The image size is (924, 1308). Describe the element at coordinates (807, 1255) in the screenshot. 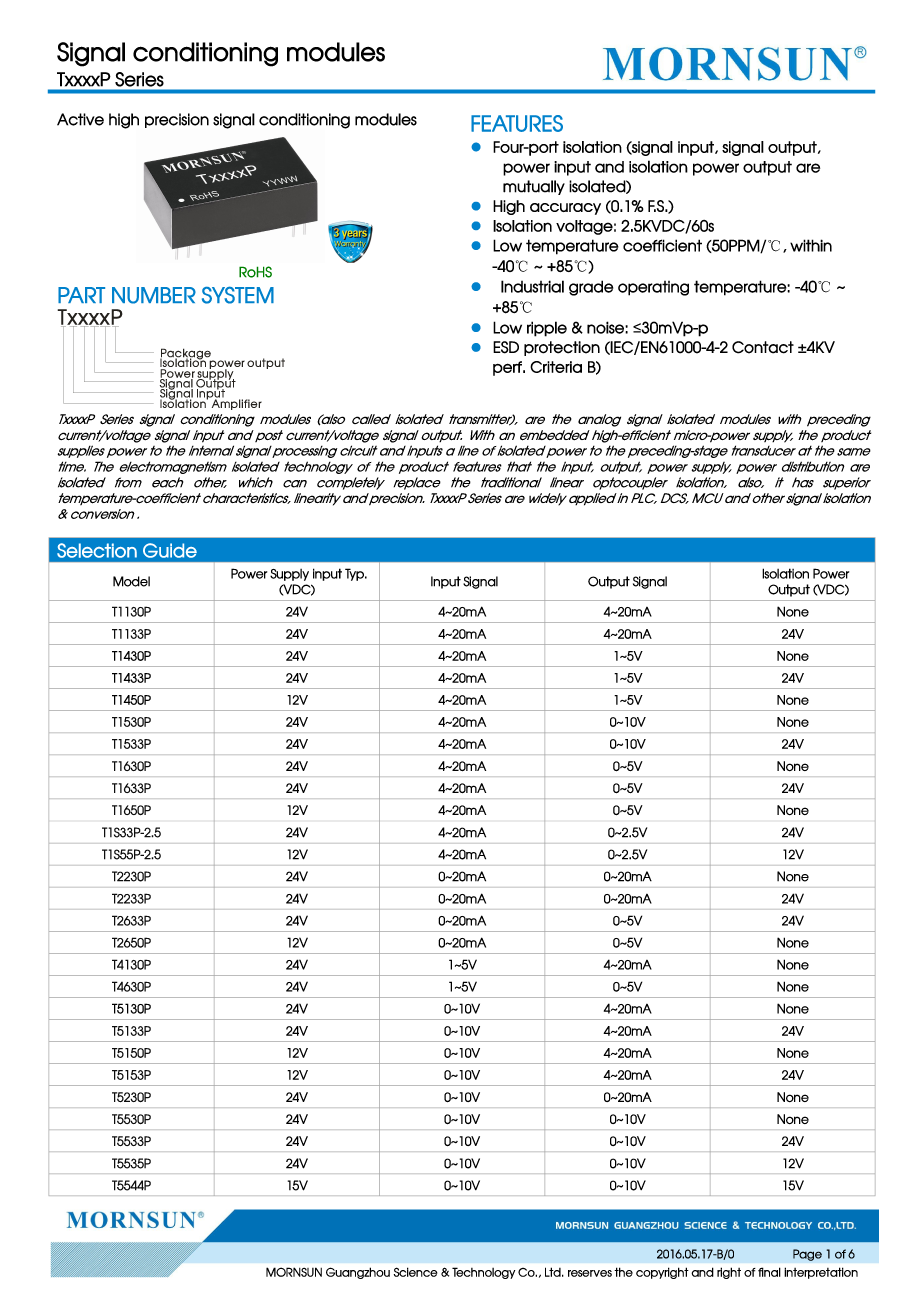

I see `Page` at that location.
